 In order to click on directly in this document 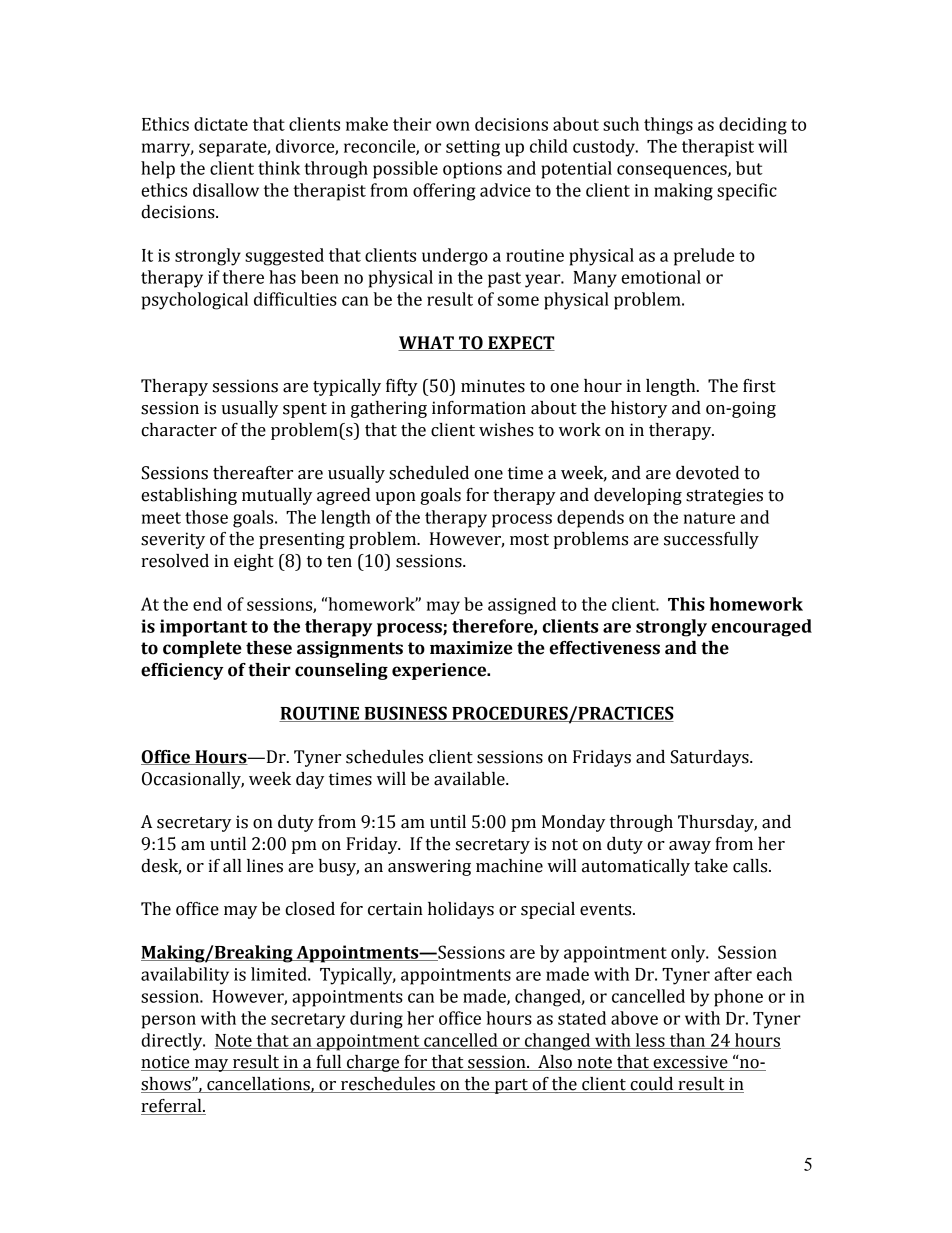, I will do `click(173, 1042)`.
